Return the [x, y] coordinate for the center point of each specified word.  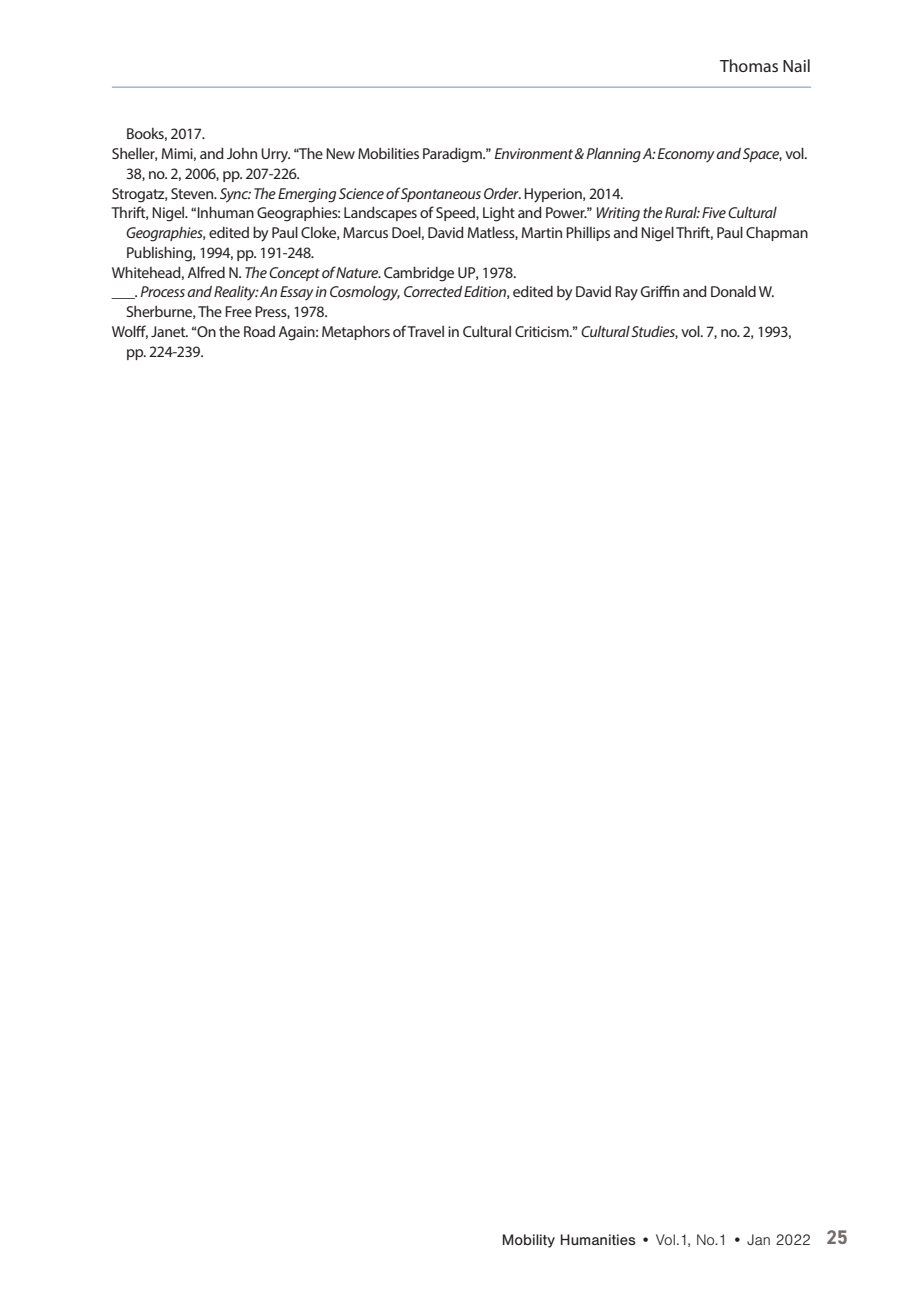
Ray [626, 293]
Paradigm [453, 155]
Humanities [598, 1239]
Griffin [660, 291]
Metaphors [356, 333]
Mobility [529, 1241]
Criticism [543, 331]
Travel [425, 331]
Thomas [749, 65]
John [242, 153]
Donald [733, 291]
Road [259, 331]
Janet [169, 331]
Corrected [433, 291]
